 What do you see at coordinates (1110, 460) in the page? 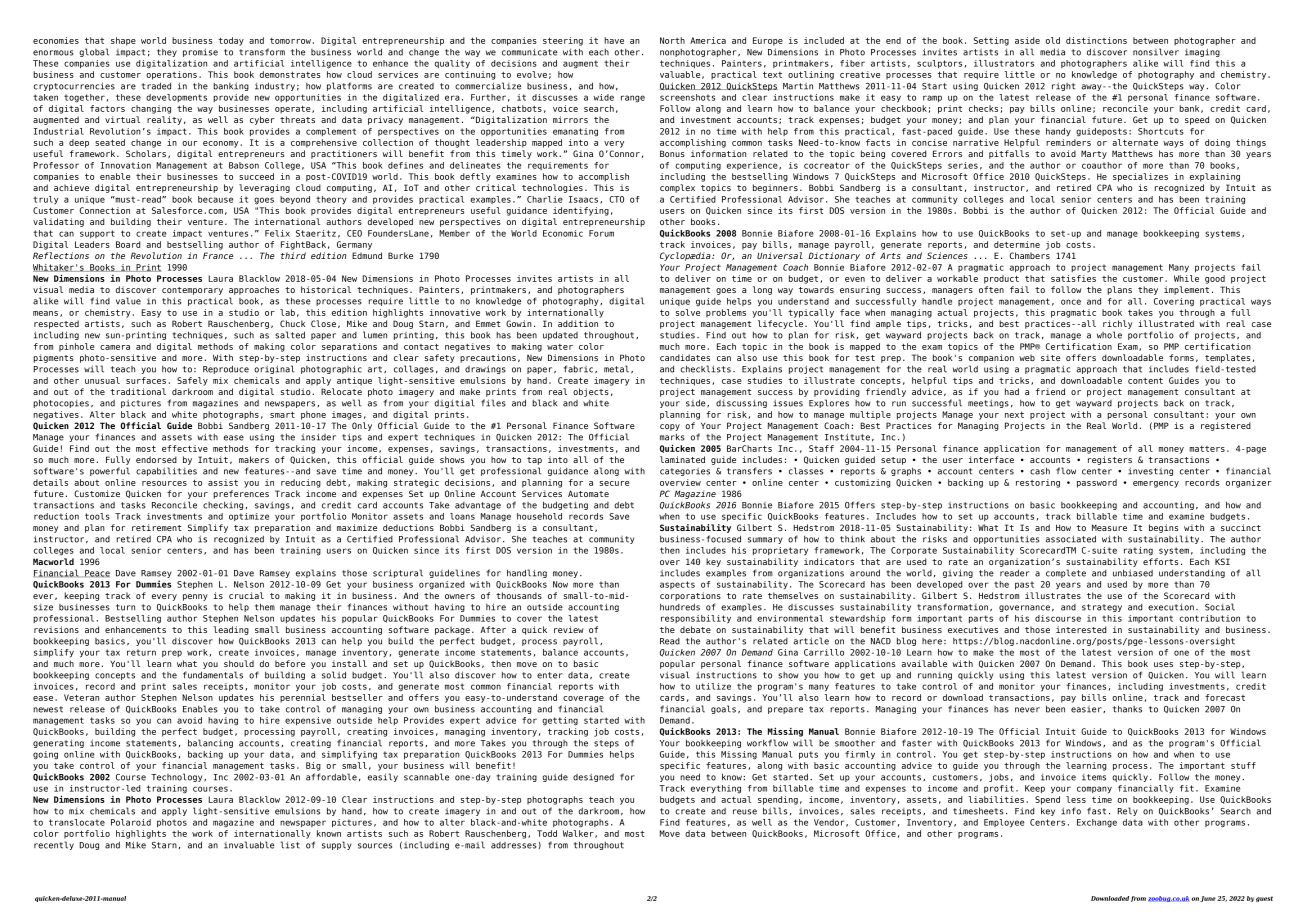
I see `registers` at bounding box center [1110, 460].
